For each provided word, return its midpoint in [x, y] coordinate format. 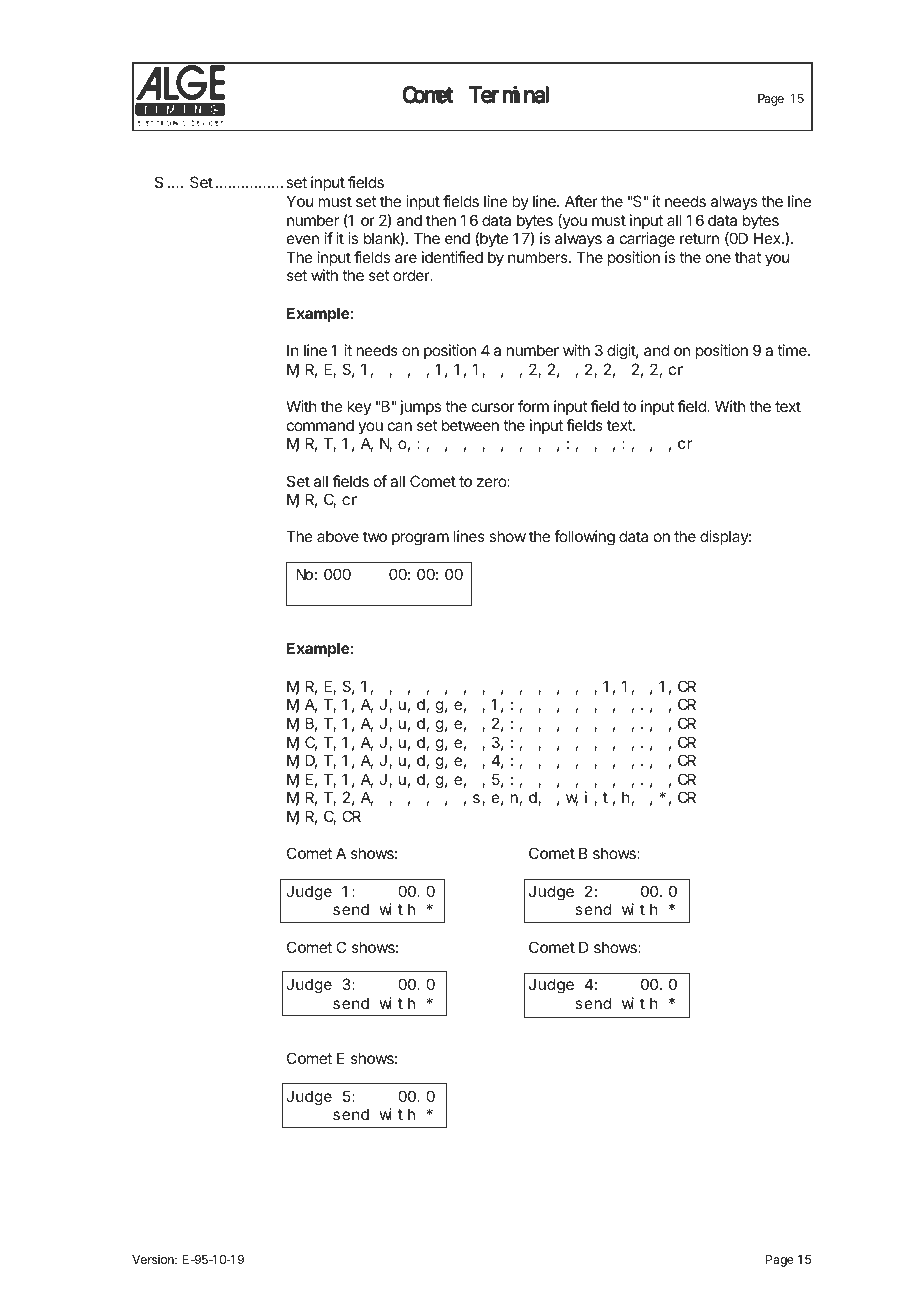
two [375, 536]
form [533, 406]
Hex [768, 238]
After [581, 201]
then [441, 220]
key [359, 407]
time [793, 350]
